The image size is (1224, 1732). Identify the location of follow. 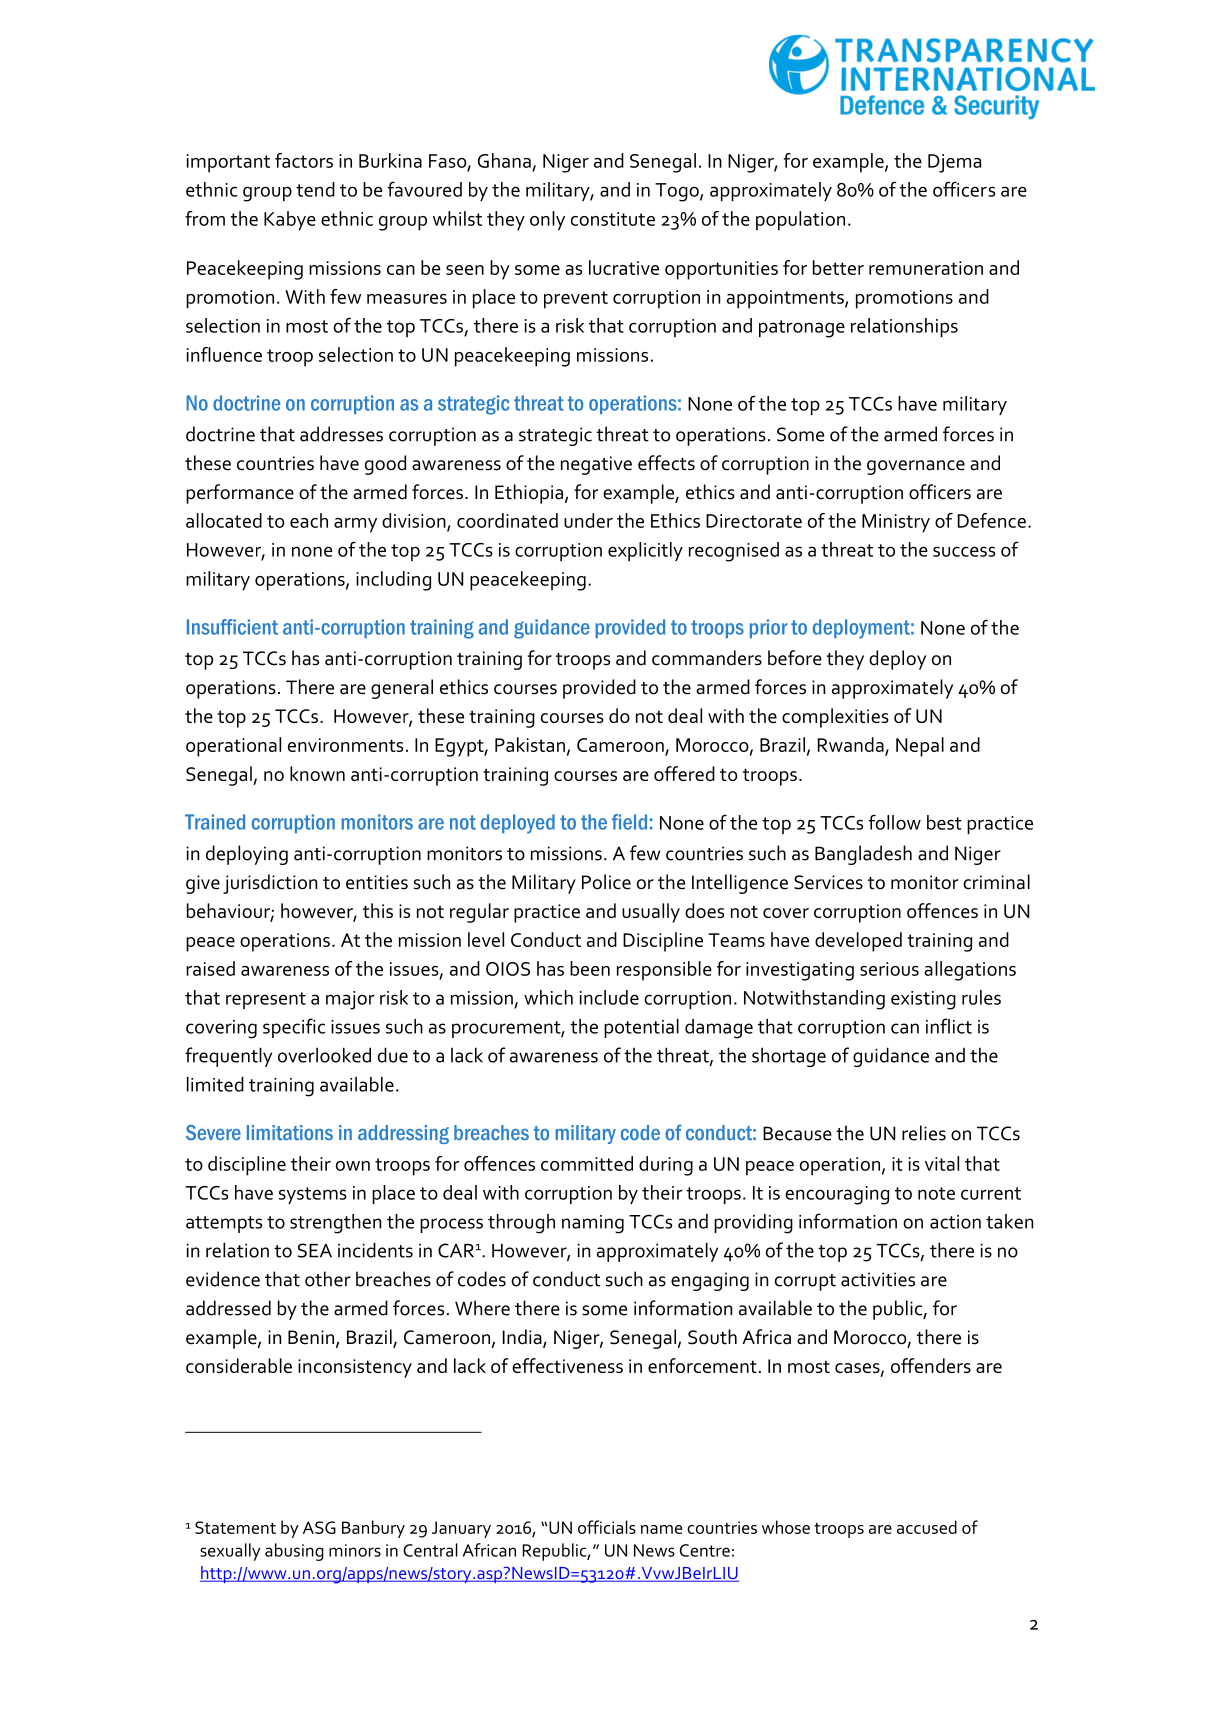
(894, 822).
